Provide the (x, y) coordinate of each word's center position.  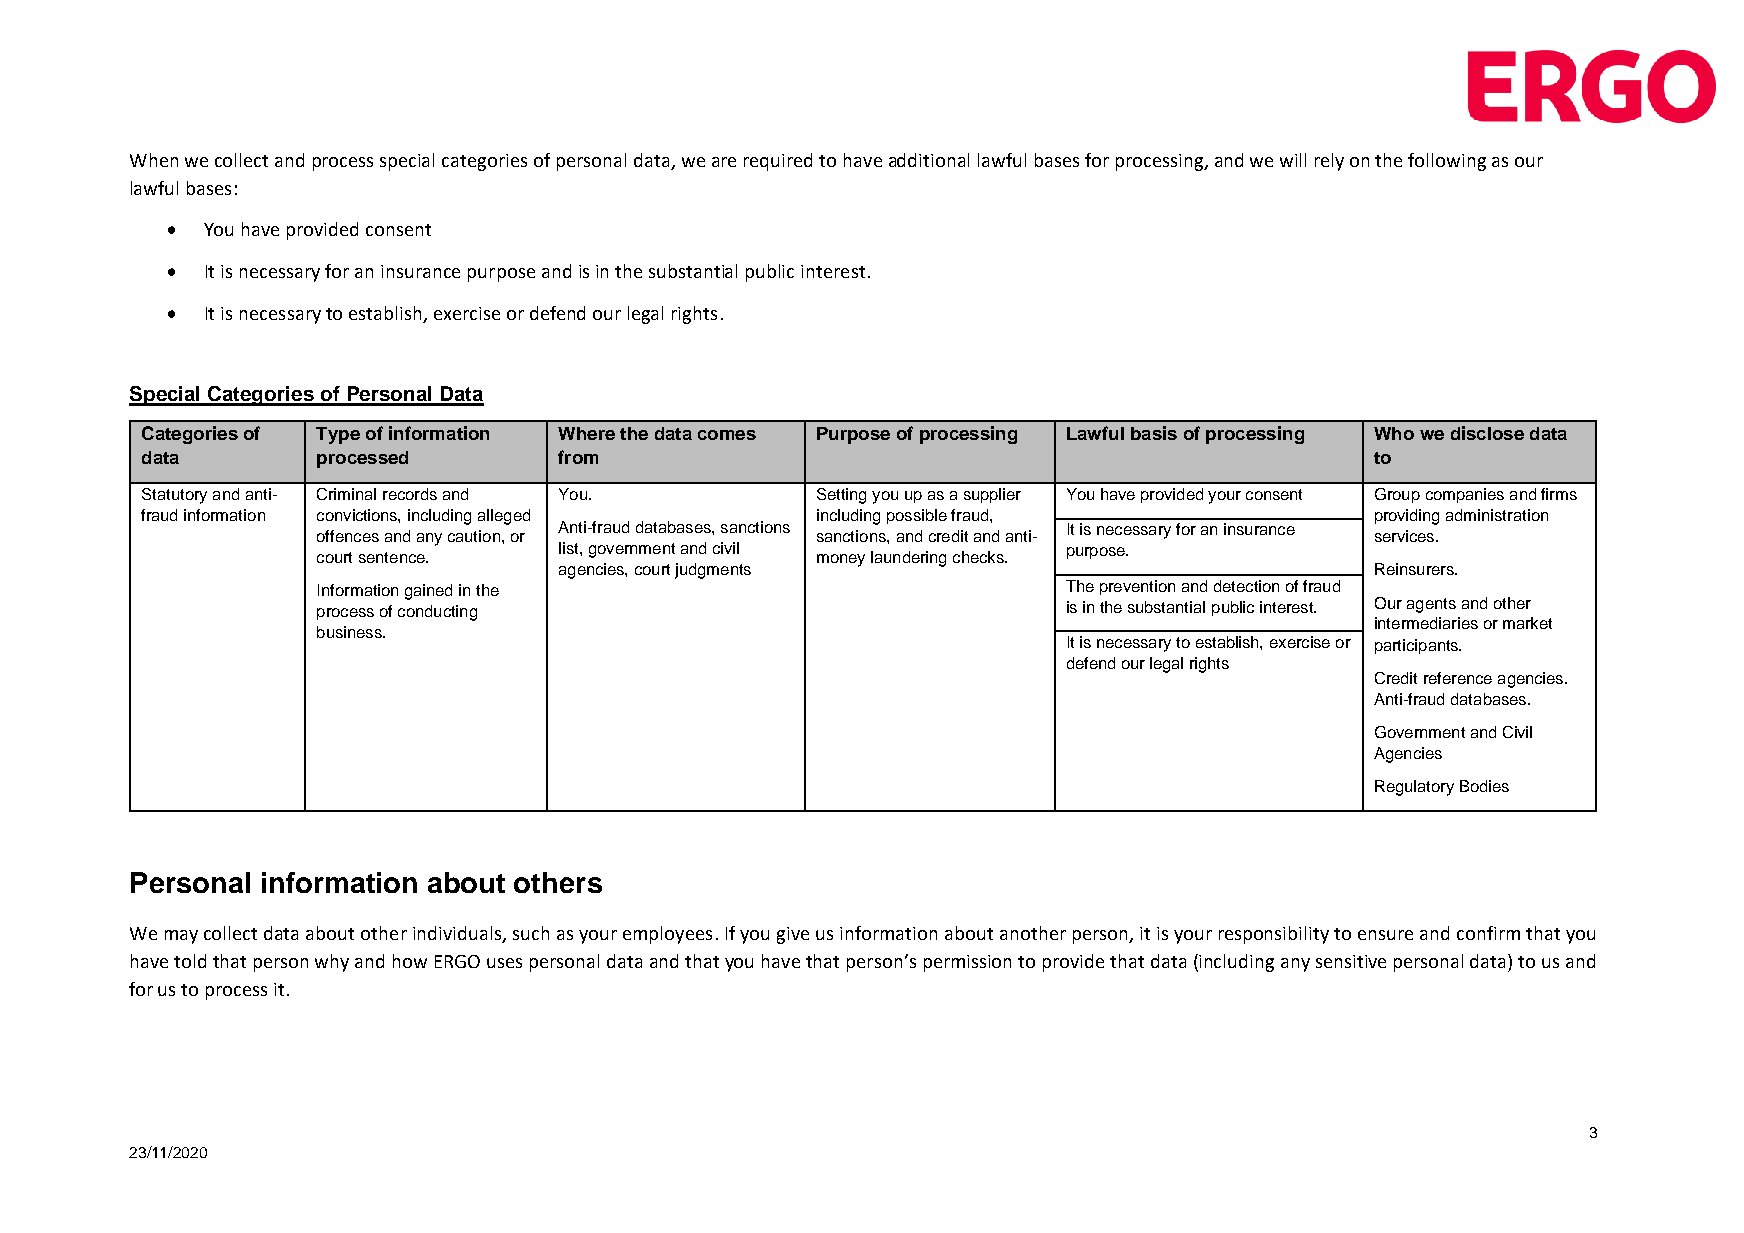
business (350, 632)
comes (727, 435)
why (332, 963)
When (154, 160)
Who (1394, 433)
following (1447, 162)
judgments (713, 571)
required (778, 162)
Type (338, 435)
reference (1458, 678)
